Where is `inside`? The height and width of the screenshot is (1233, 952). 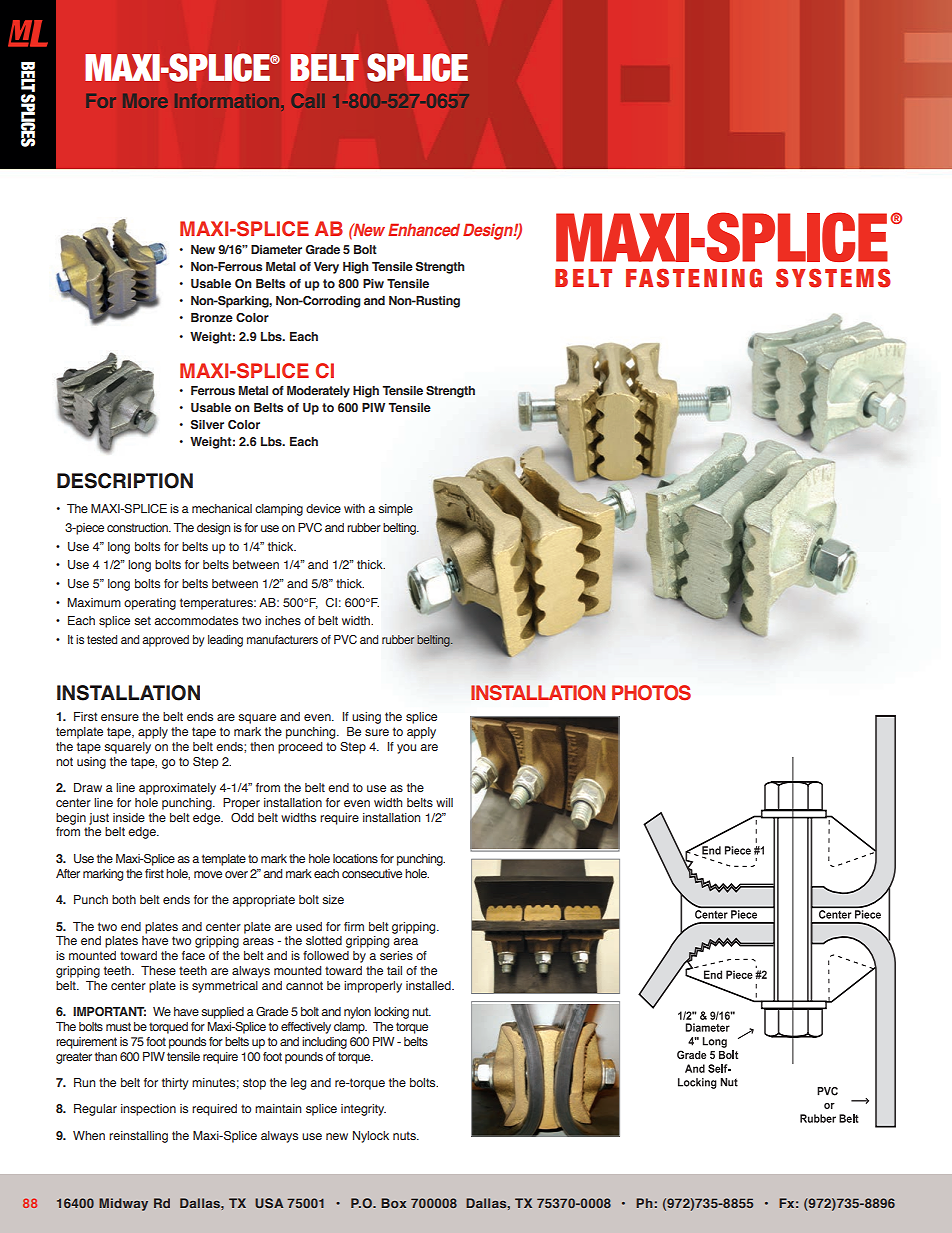
inside is located at coordinates (129, 817).
